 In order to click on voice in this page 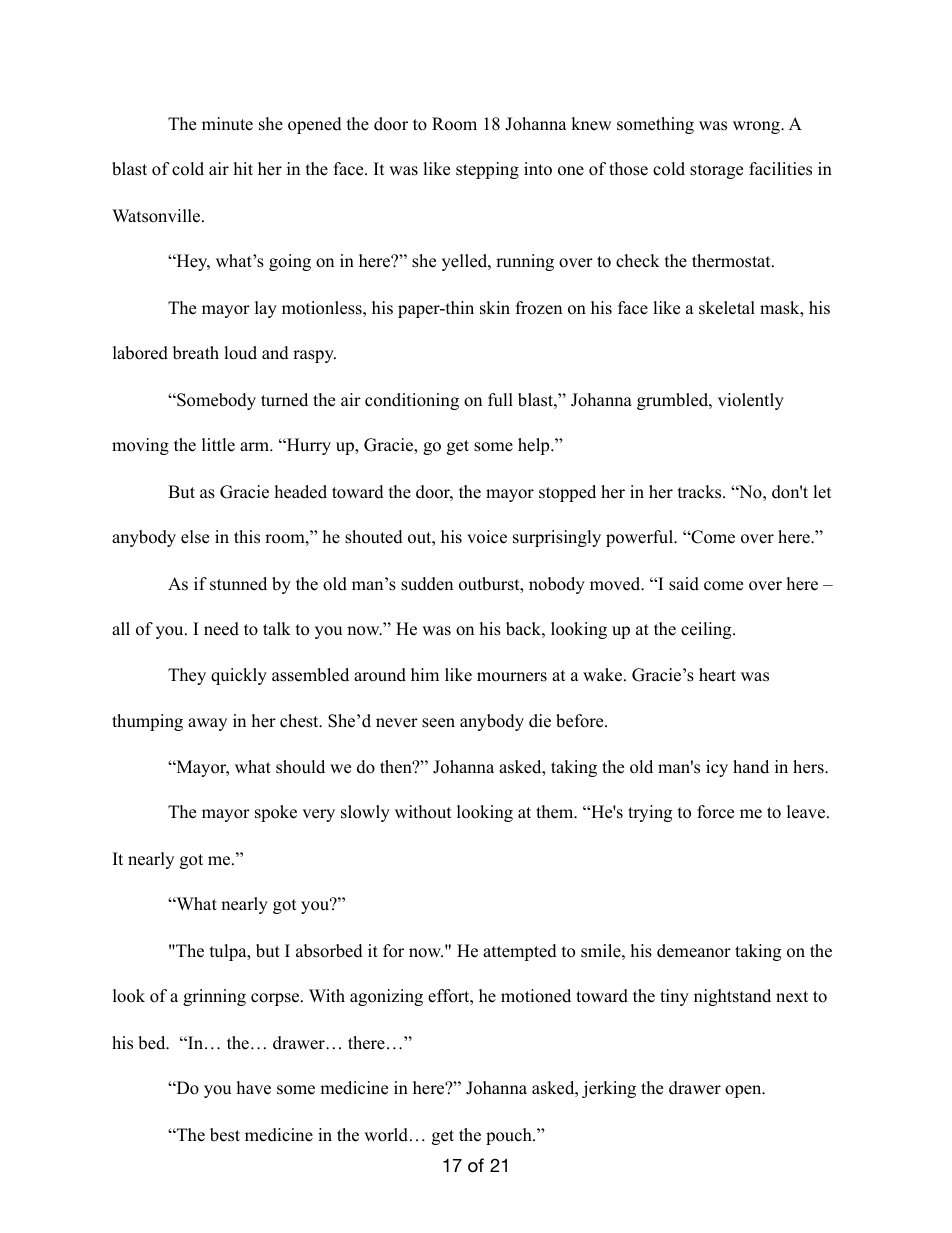, I will do `click(487, 537)`.
